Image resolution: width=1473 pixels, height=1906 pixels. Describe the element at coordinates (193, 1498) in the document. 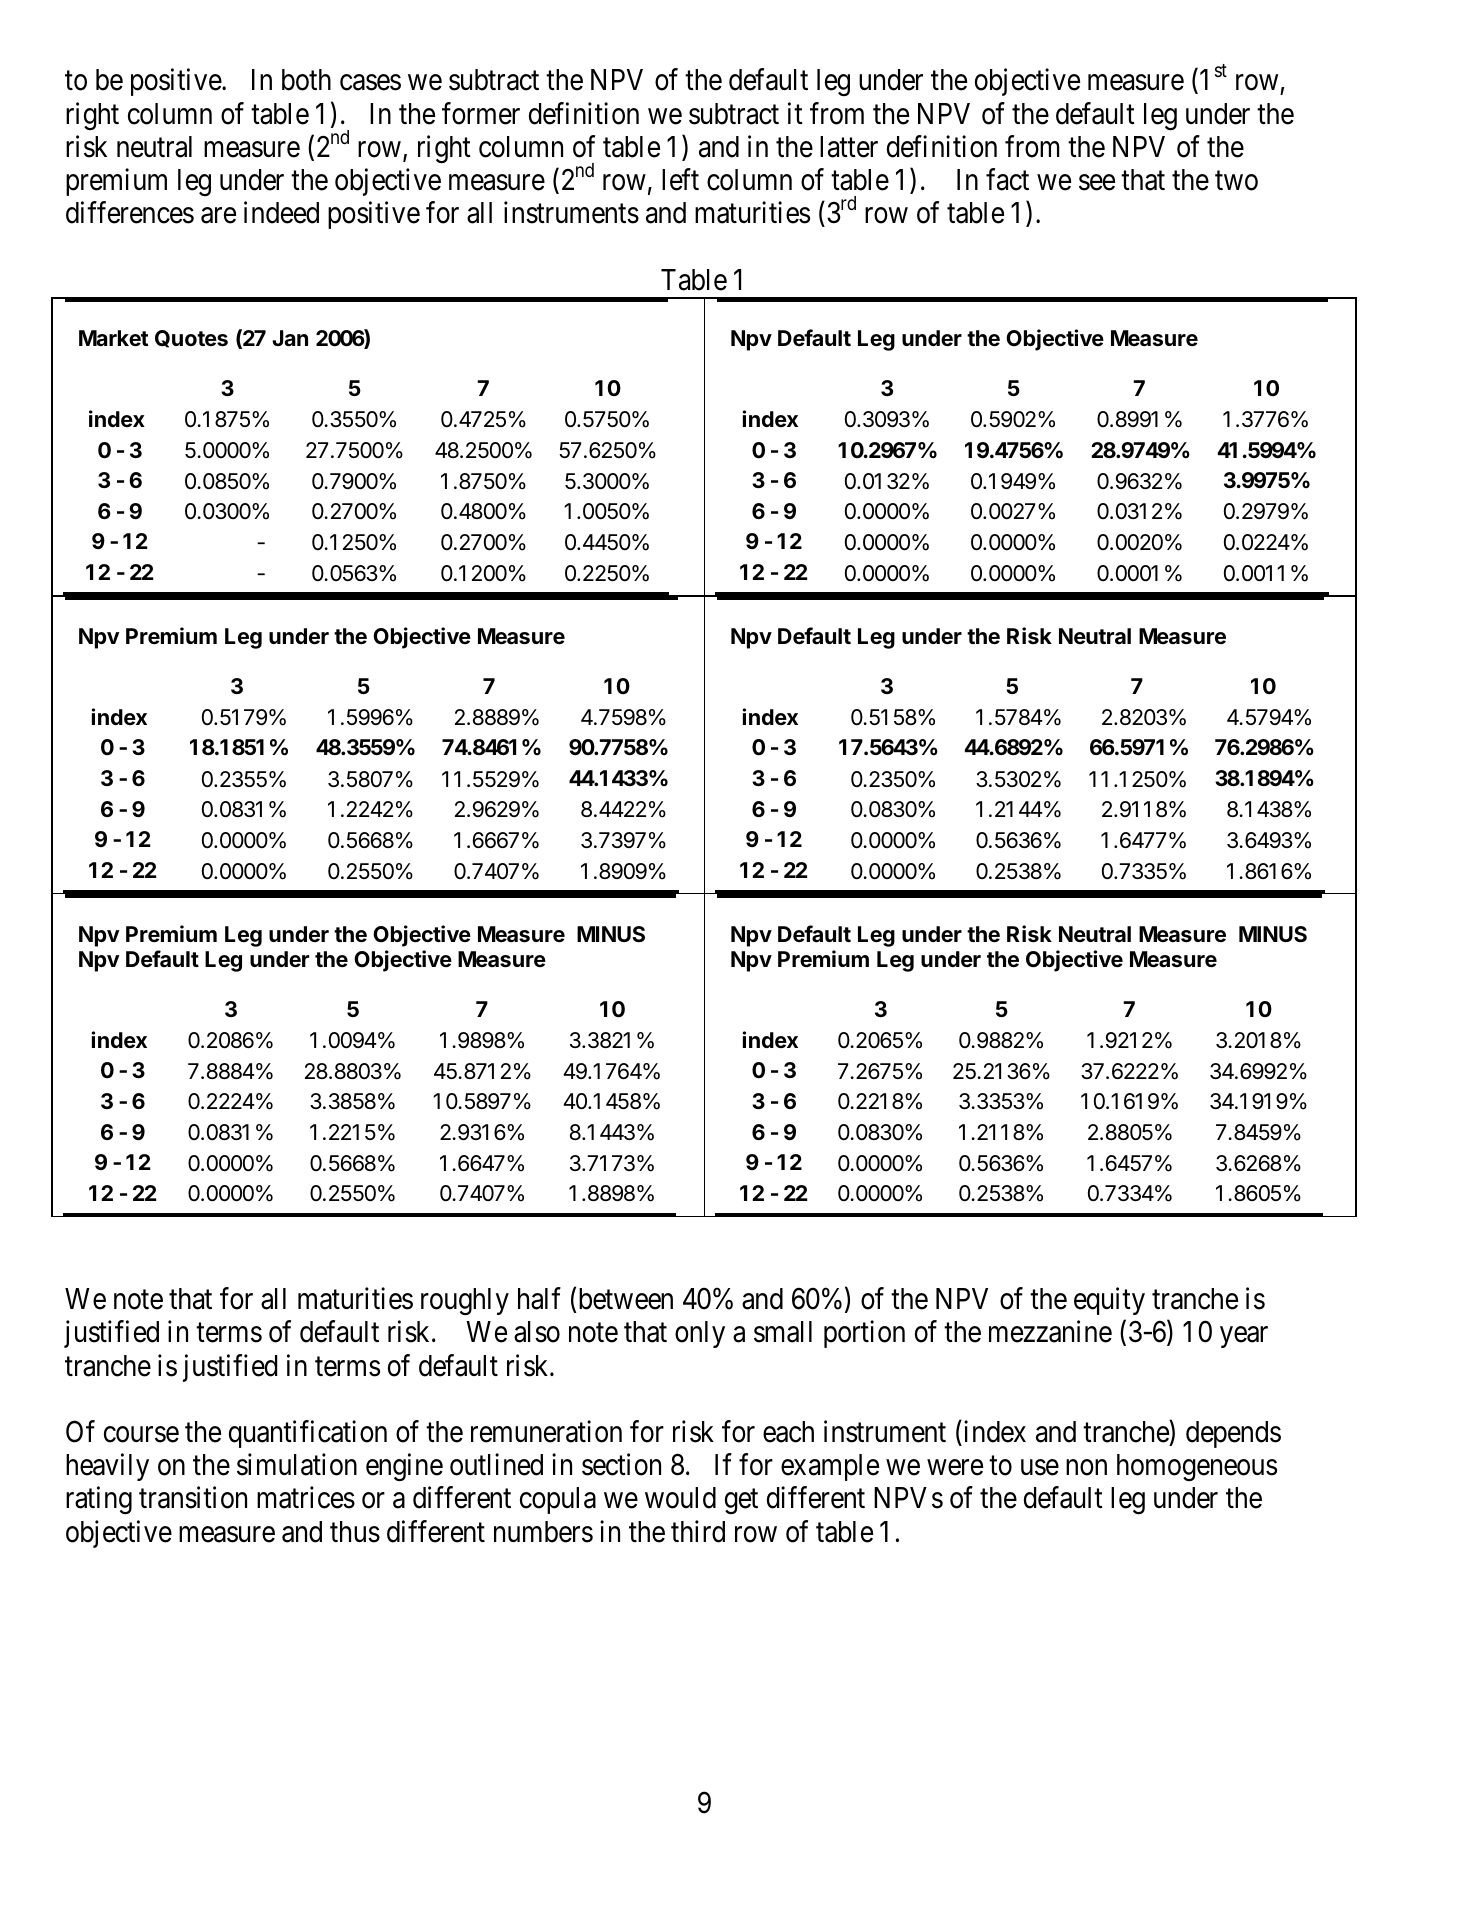

I see `transition` at that location.
